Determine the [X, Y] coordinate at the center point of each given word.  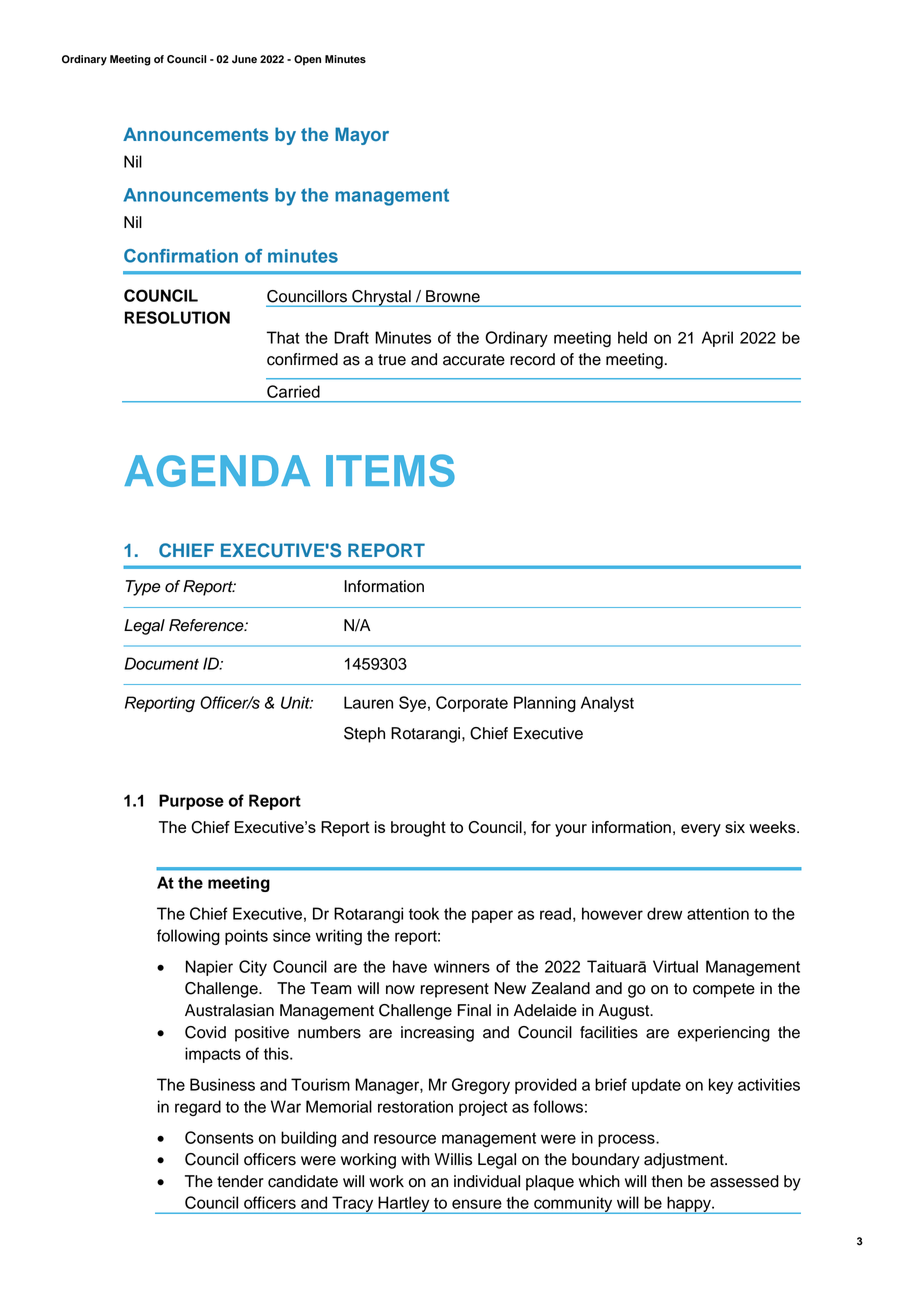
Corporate [472, 704]
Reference [207, 625]
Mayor [362, 136]
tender [240, 1181]
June [244, 59]
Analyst [607, 704]
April [717, 339]
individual [487, 1181]
